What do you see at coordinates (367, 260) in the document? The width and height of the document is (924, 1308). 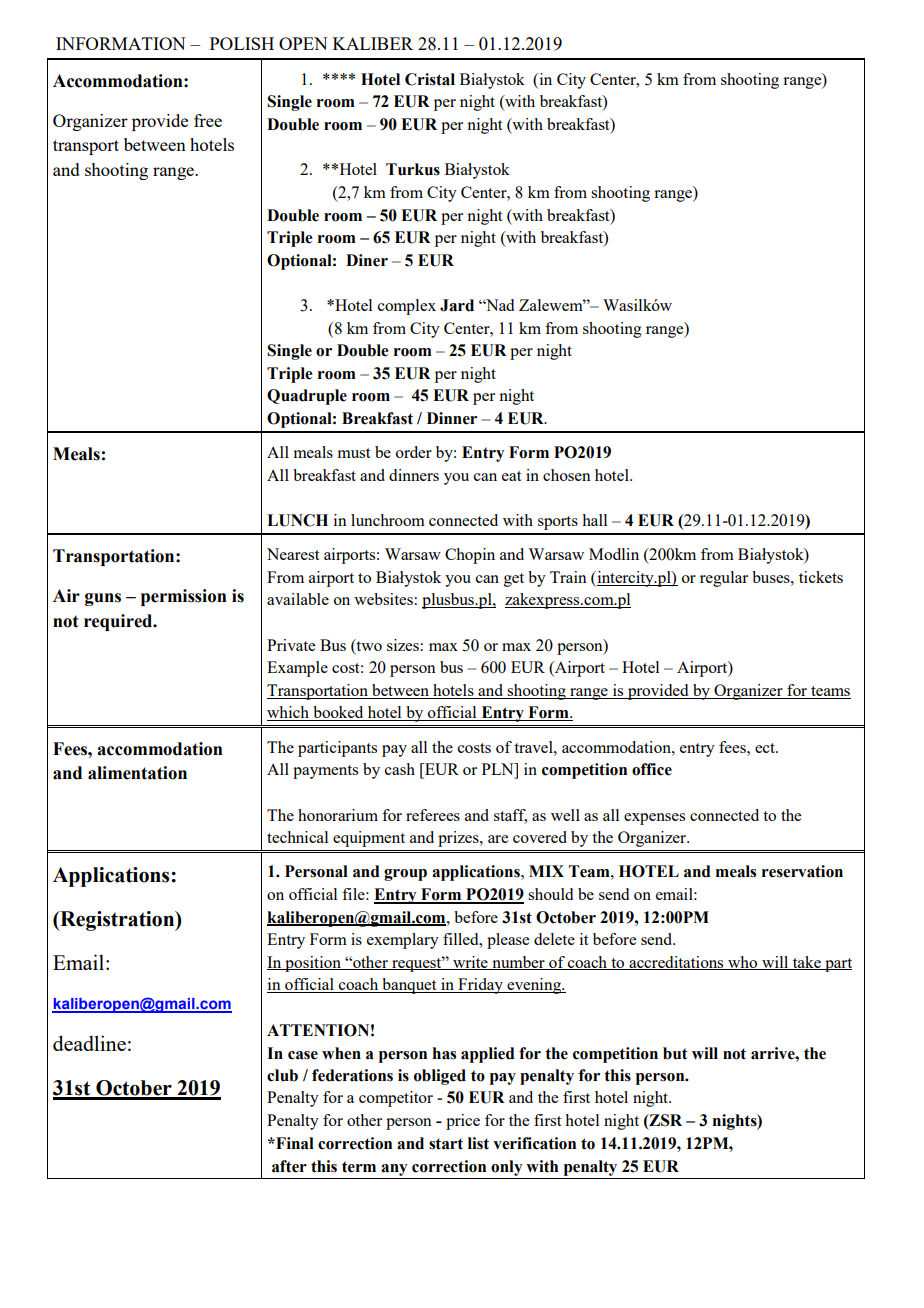 I see `Diner` at bounding box center [367, 260].
